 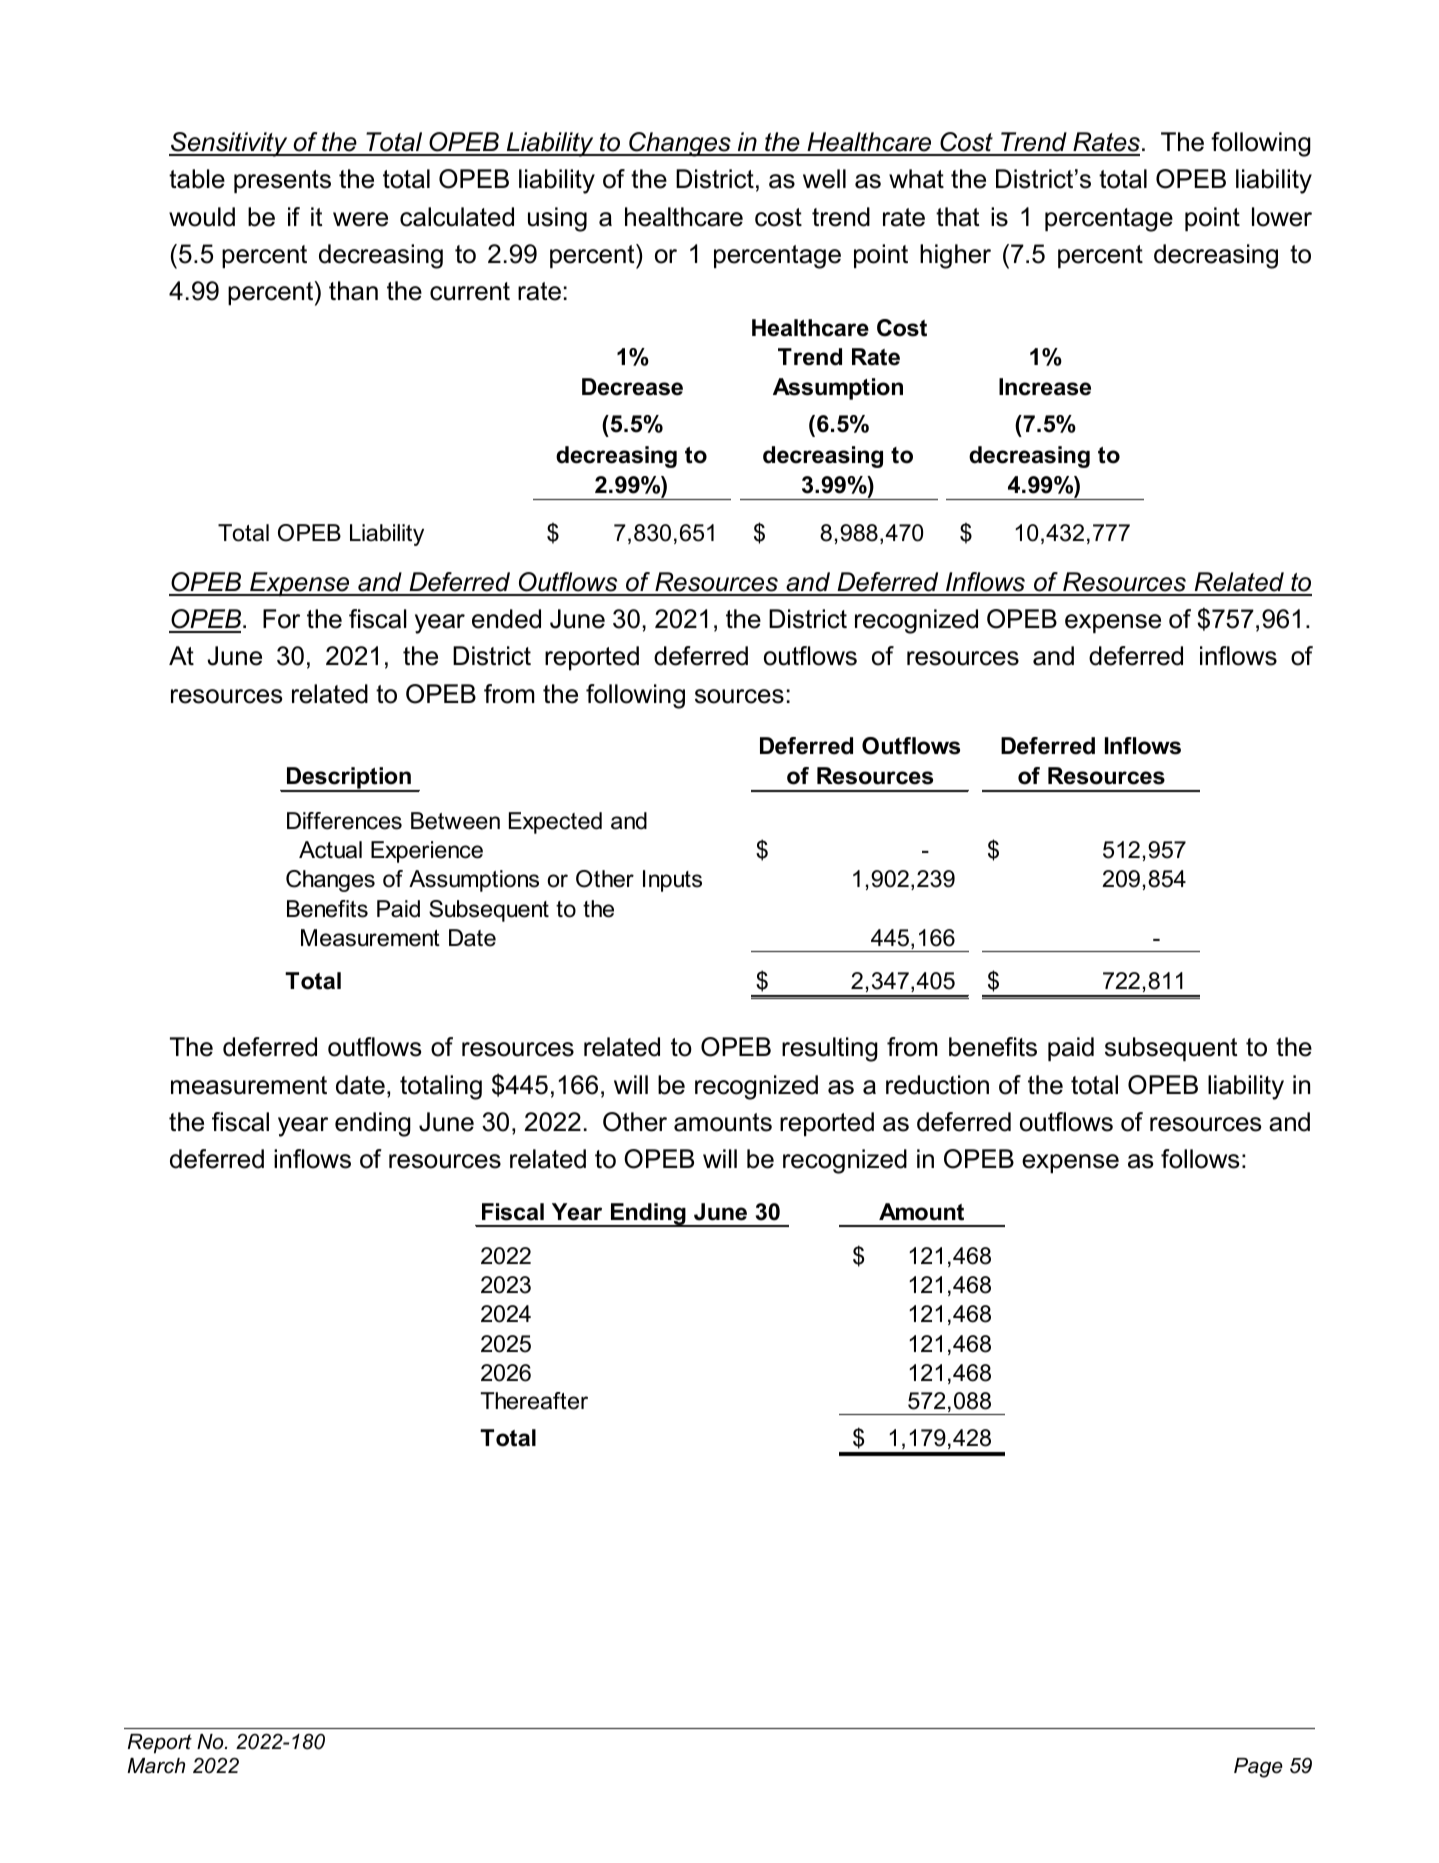 What do you see at coordinates (1282, 217) in the page?
I see `lower` at bounding box center [1282, 217].
